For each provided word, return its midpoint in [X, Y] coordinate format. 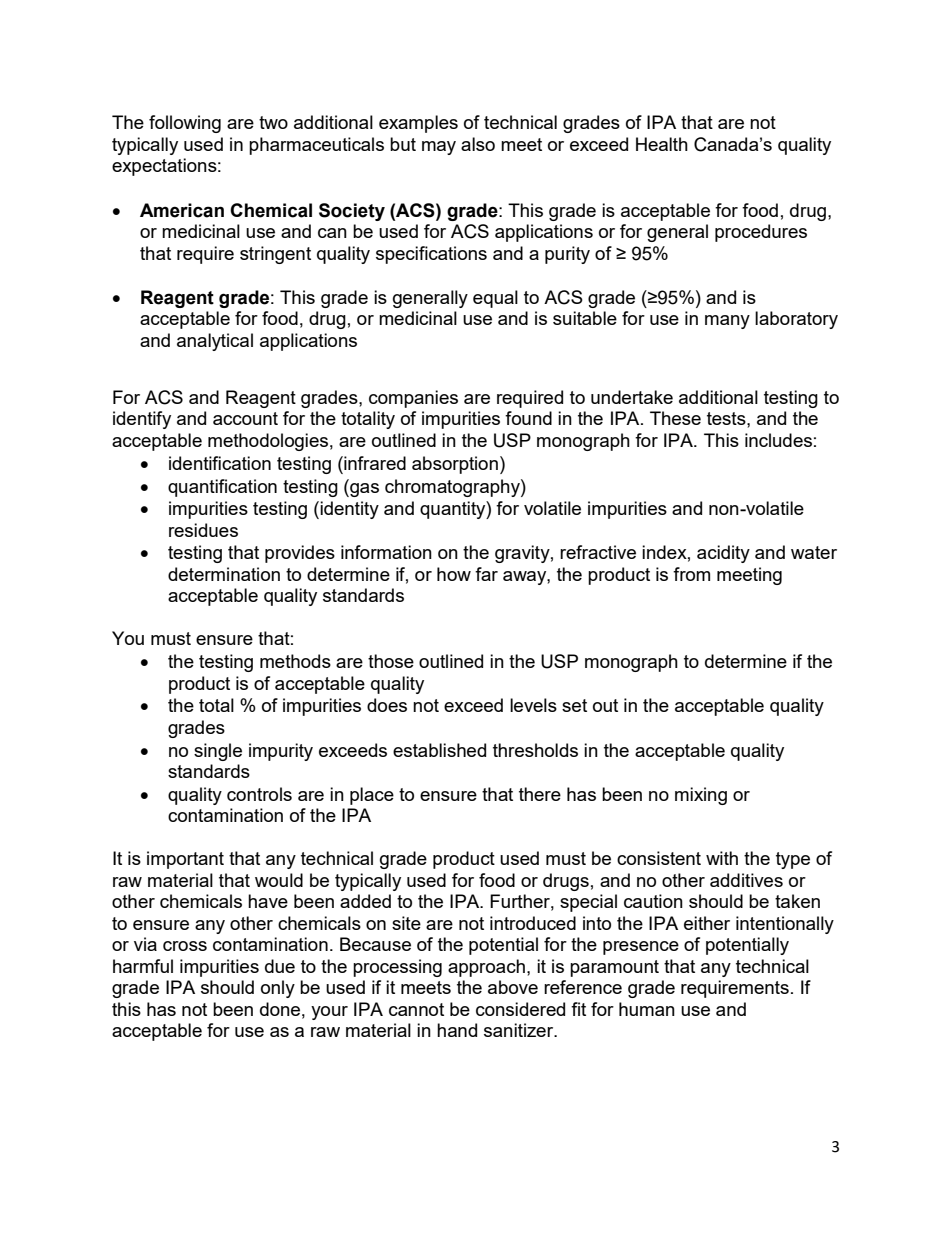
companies [413, 399]
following [185, 124]
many [727, 322]
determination [224, 574]
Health [662, 144]
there [540, 794]
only [278, 989]
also [478, 144]
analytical [215, 342]
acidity [723, 554]
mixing [701, 796]
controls [259, 794]
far [486, 574]
